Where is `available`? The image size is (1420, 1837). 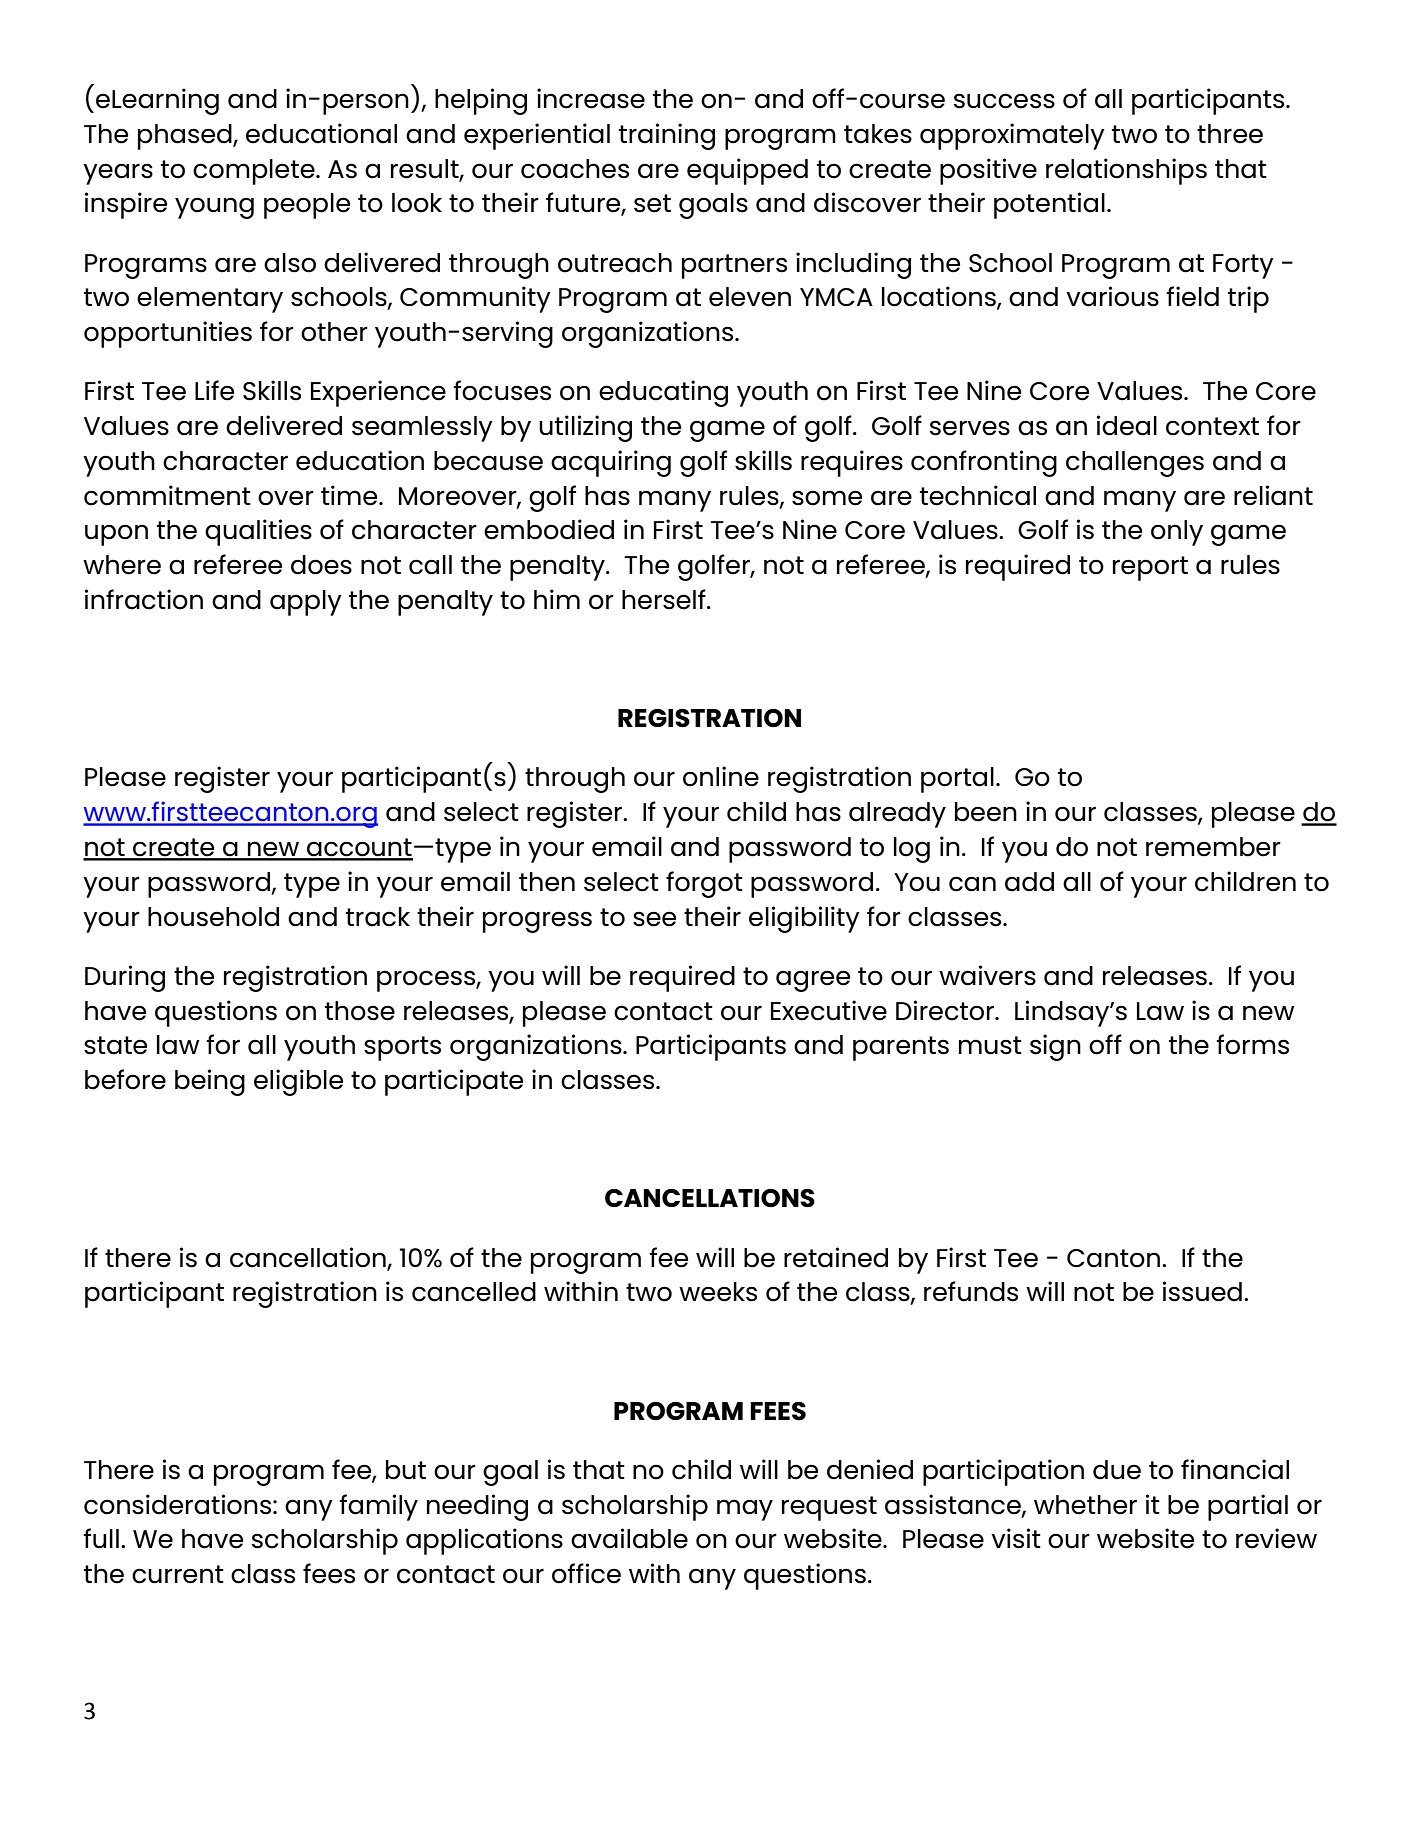
available is located at coordinates (629, 1538).
